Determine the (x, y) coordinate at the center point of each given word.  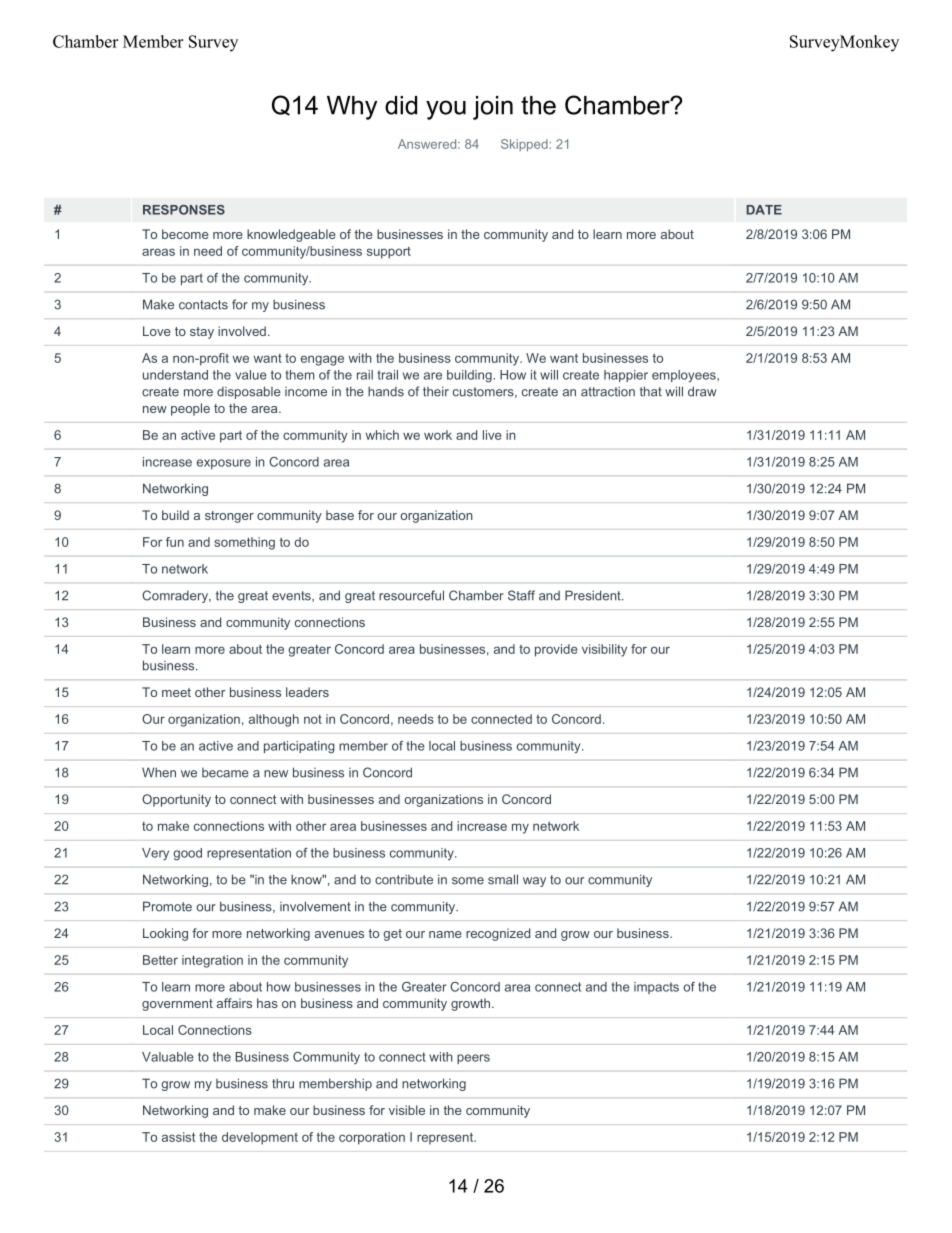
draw (702, 391)
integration (212, 961)
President (594, 595)
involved (242, 331)
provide (556, 650)
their (436, 391)
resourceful (411, 595)
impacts (656, 988)
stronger (229, 517)
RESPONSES (184, 210)
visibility (604, 650)
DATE (764, 210)
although (274, 720)
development (260, 1138)
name (445, 934)
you (446, 110)
